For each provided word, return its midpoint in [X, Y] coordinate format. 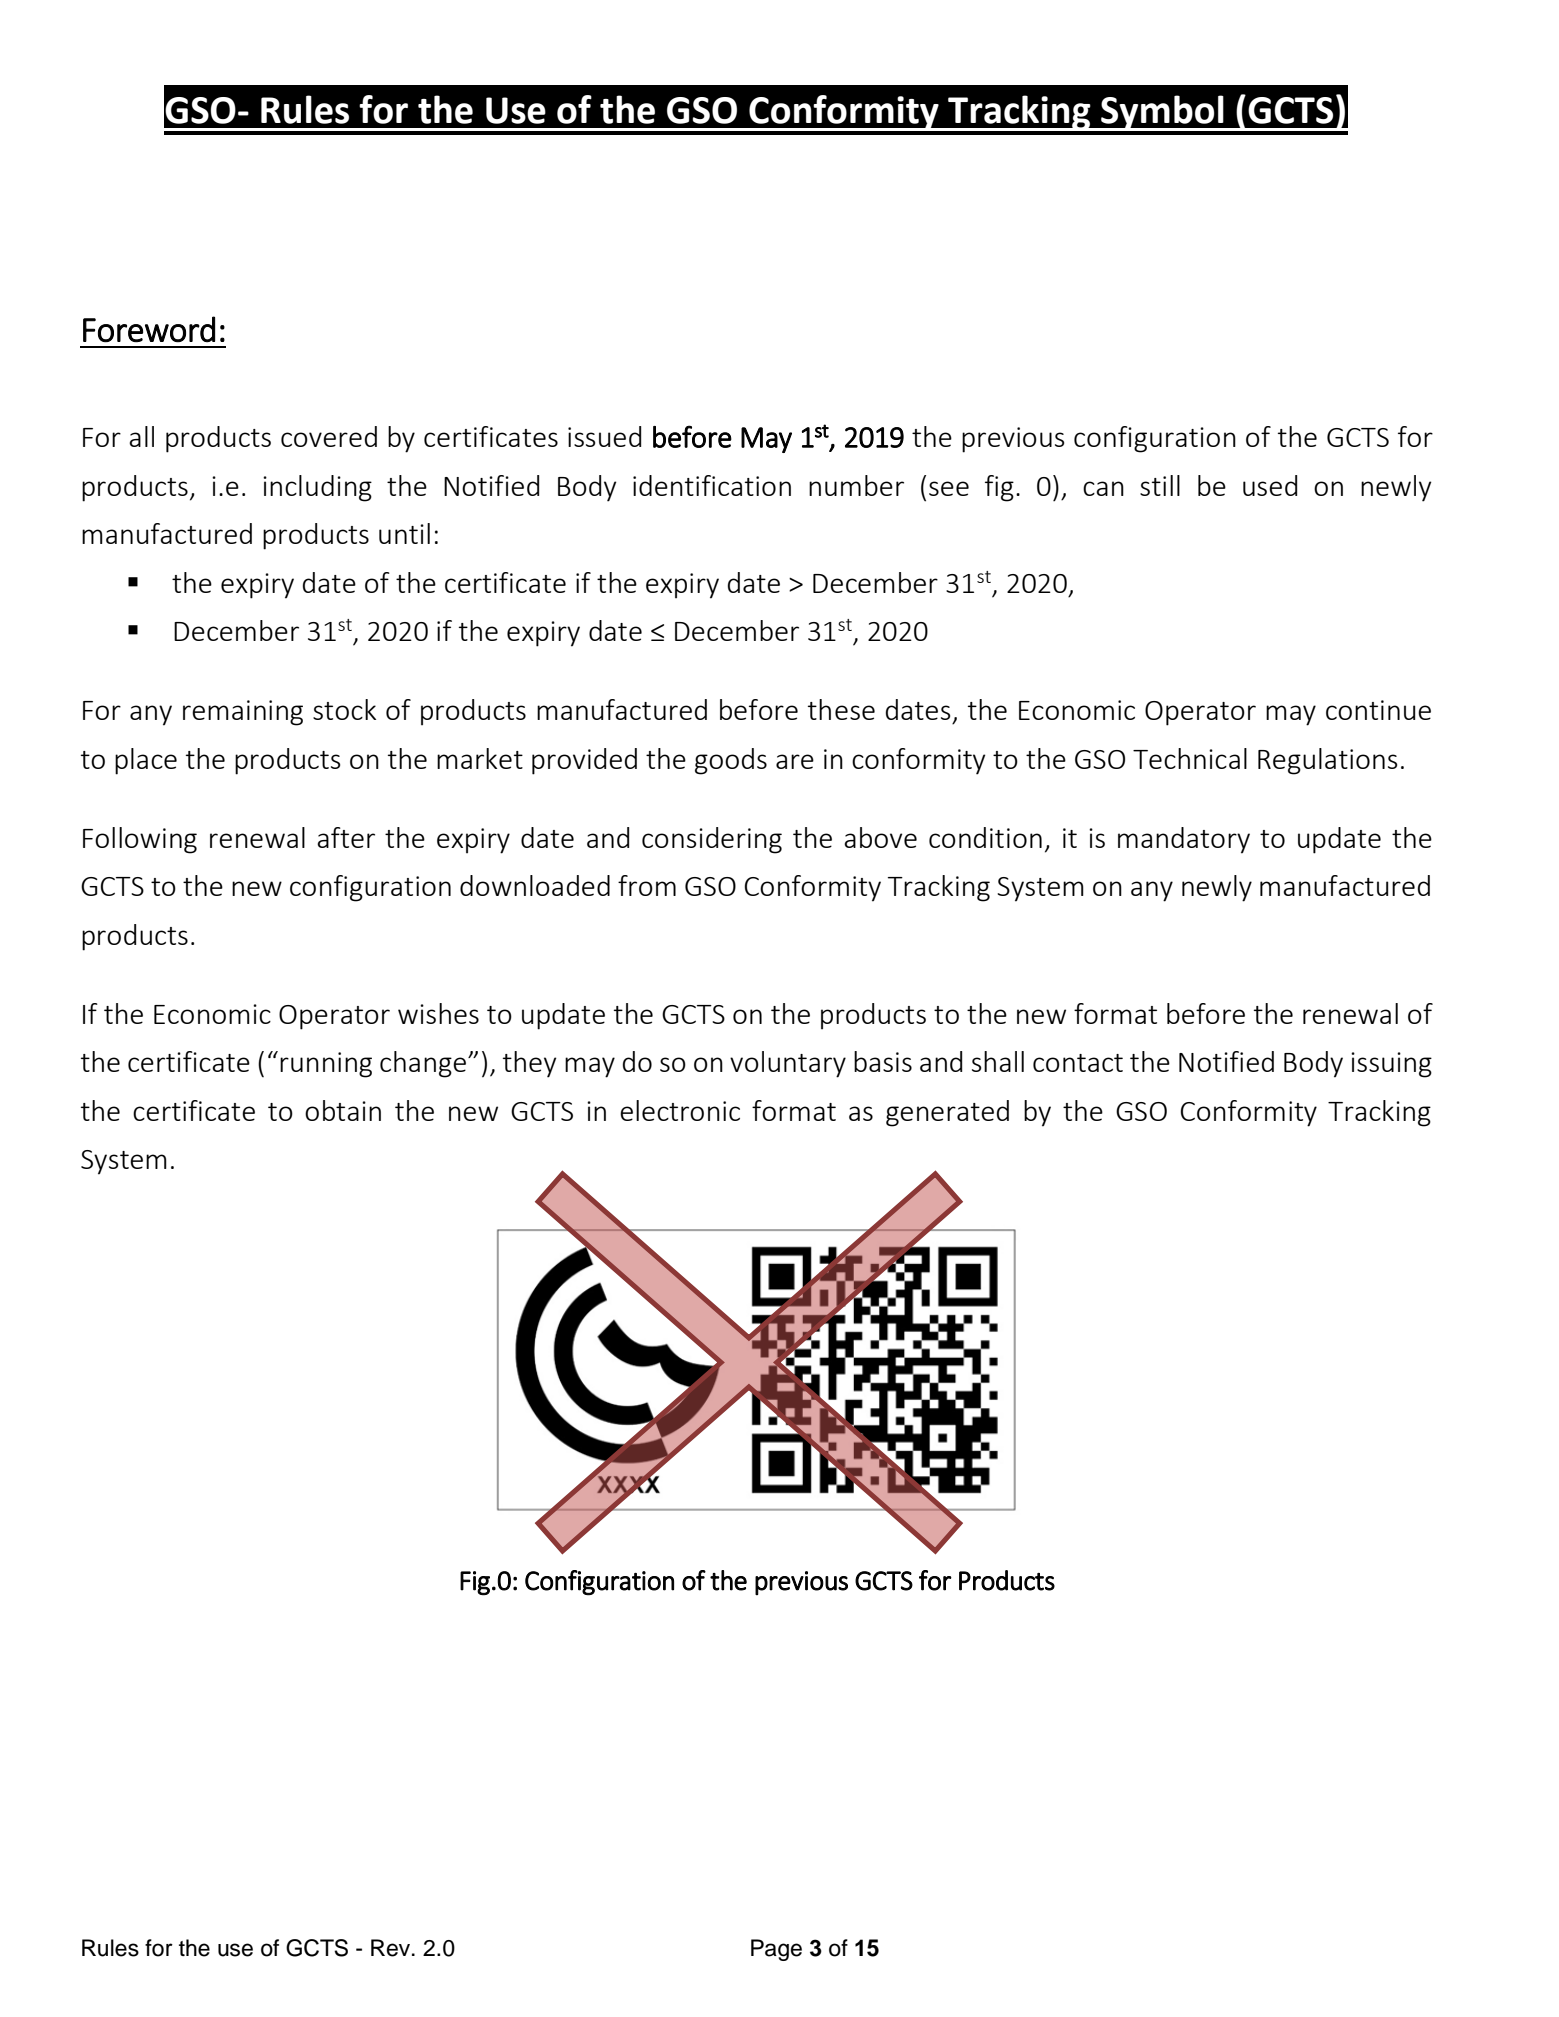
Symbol [1162, 113]
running [326, 1065]
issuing [1391, 1065]
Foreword [149, 329]
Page [776, 1950]
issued [604, 436]
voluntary [788, 1064]
